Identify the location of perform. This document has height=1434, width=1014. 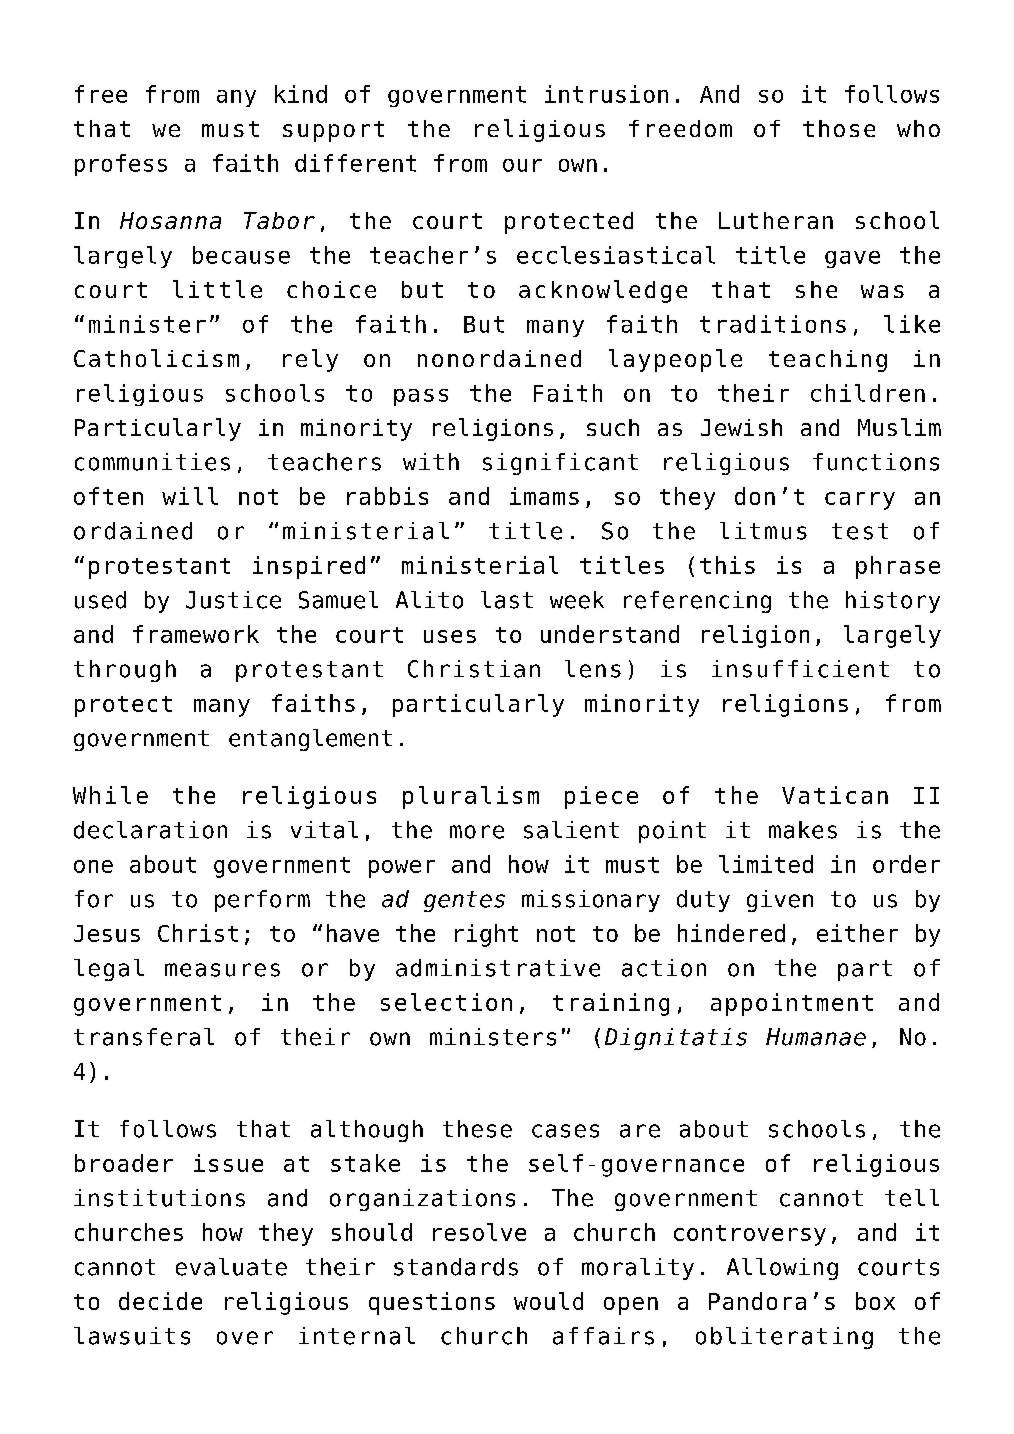
(262, 901).
